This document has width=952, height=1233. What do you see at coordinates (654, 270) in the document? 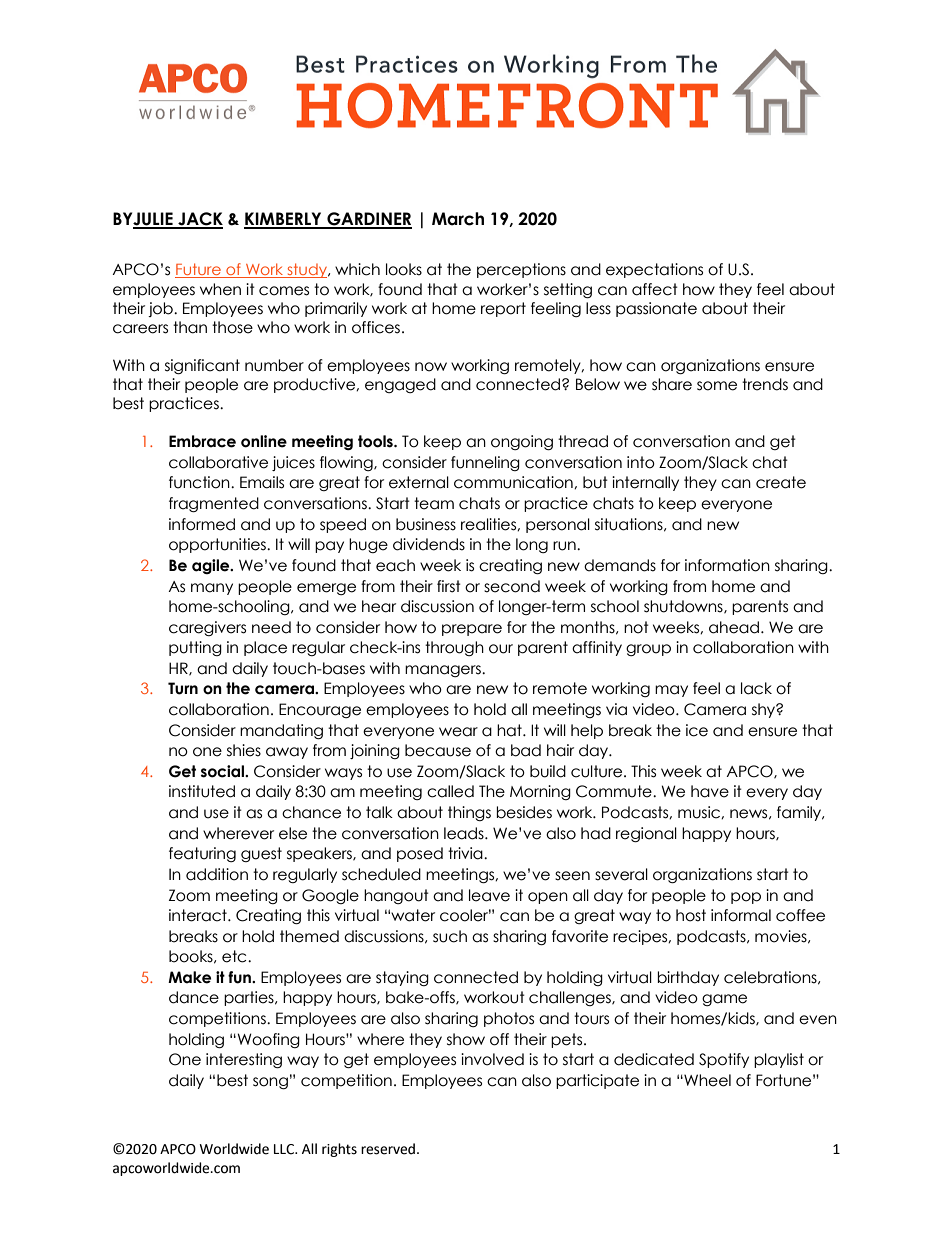
I see `expectations` at bounding box center [654, 270].
